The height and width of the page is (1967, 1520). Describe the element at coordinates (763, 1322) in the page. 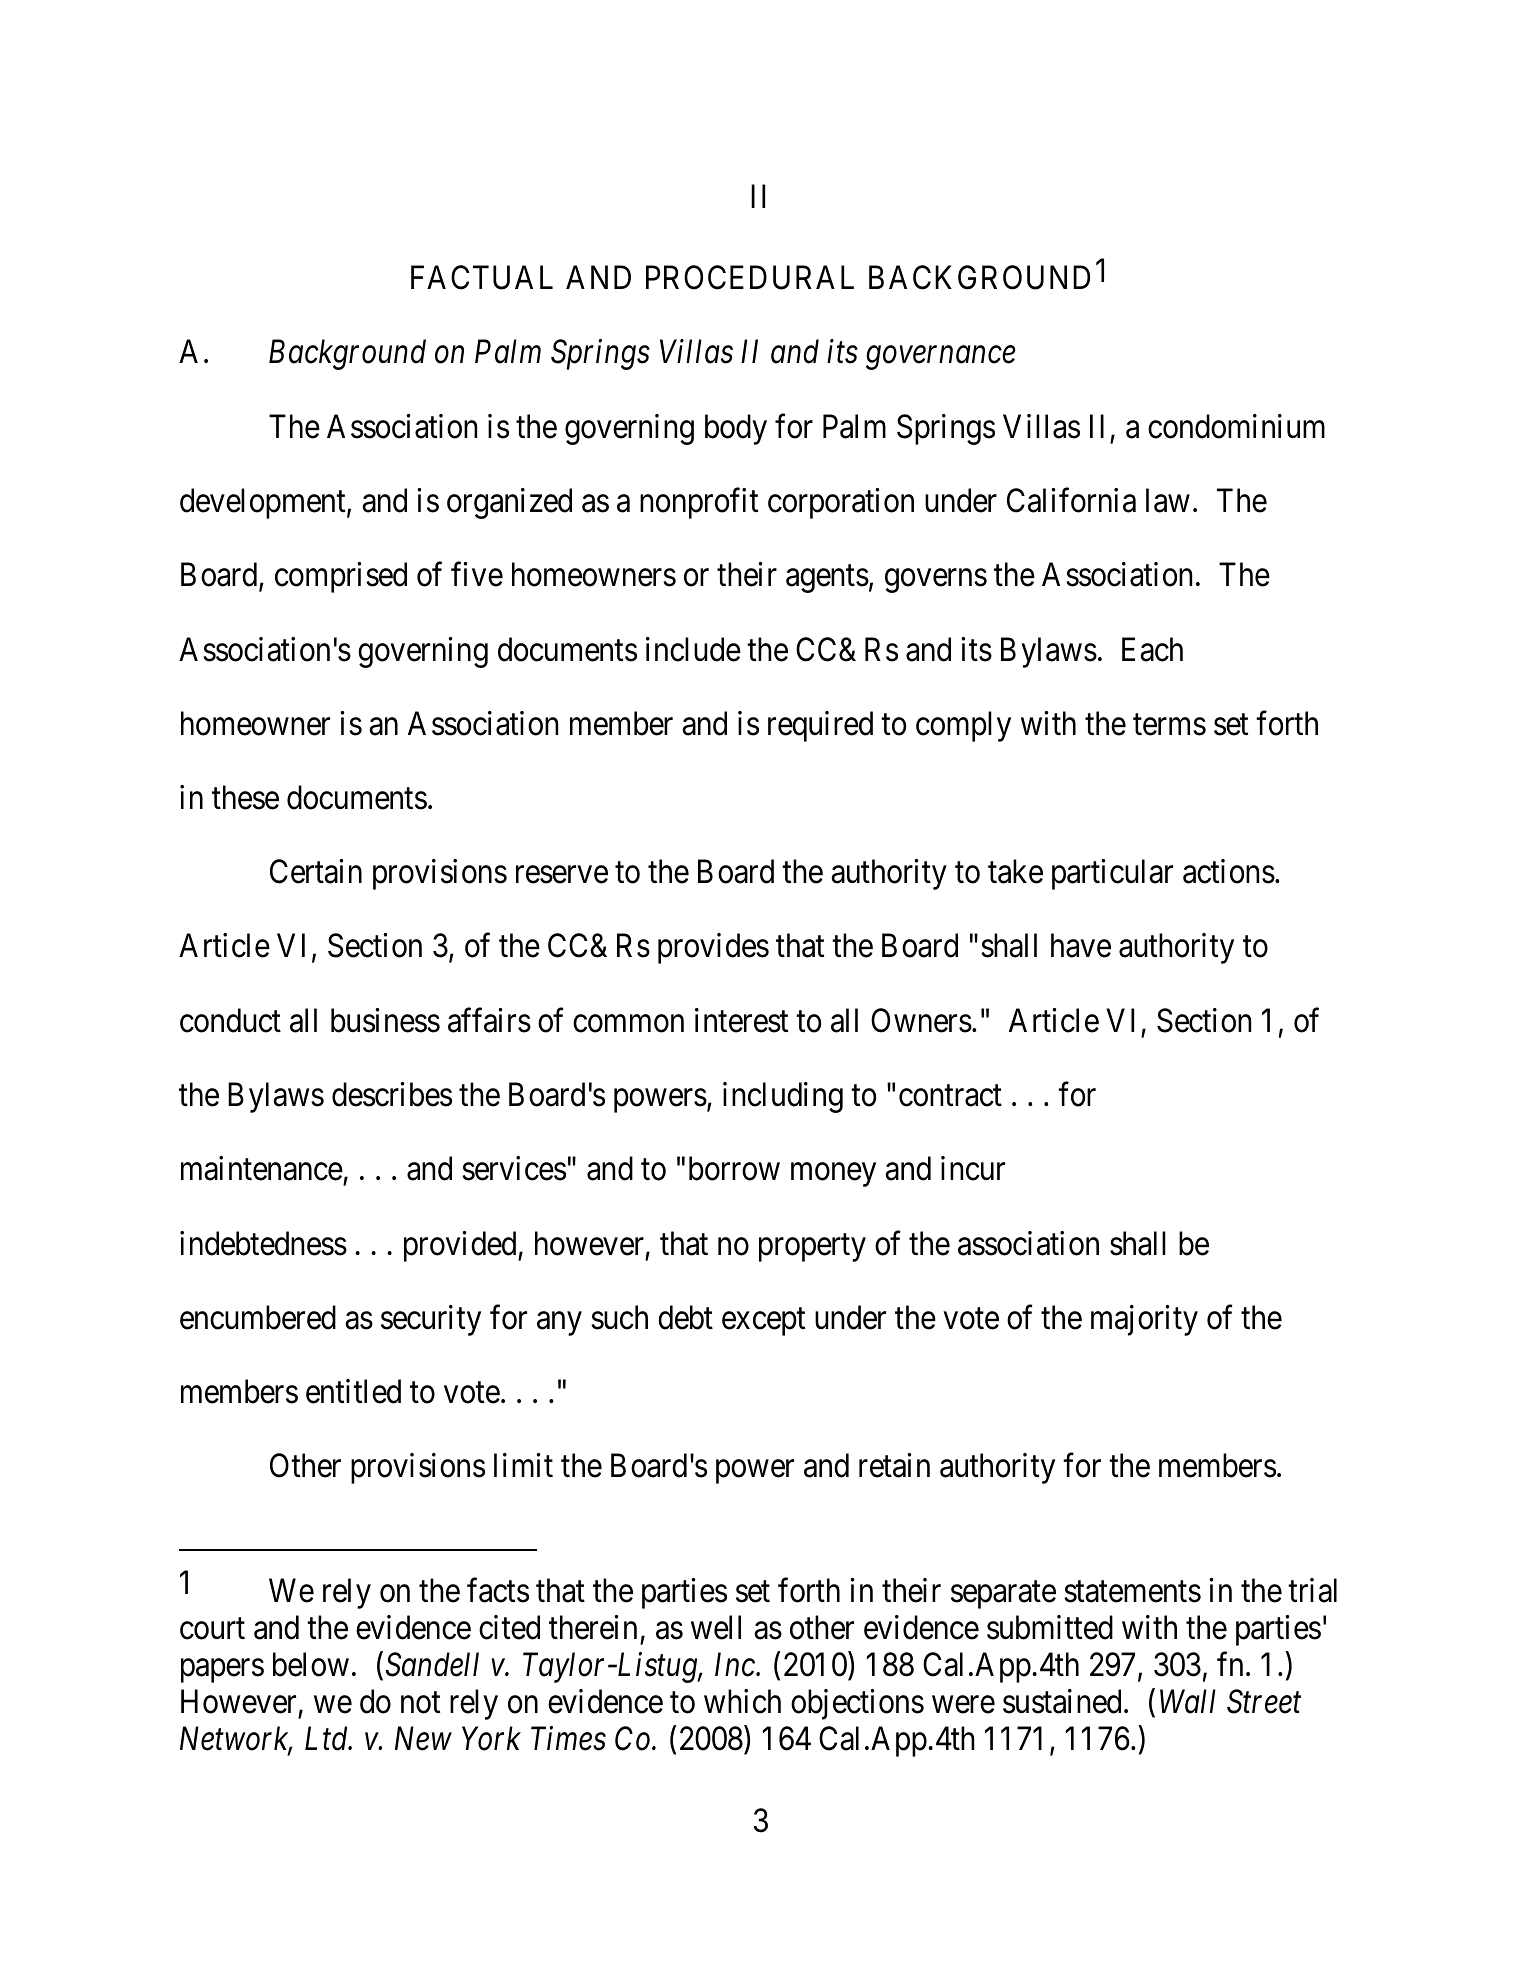

I see `except` at that location.
